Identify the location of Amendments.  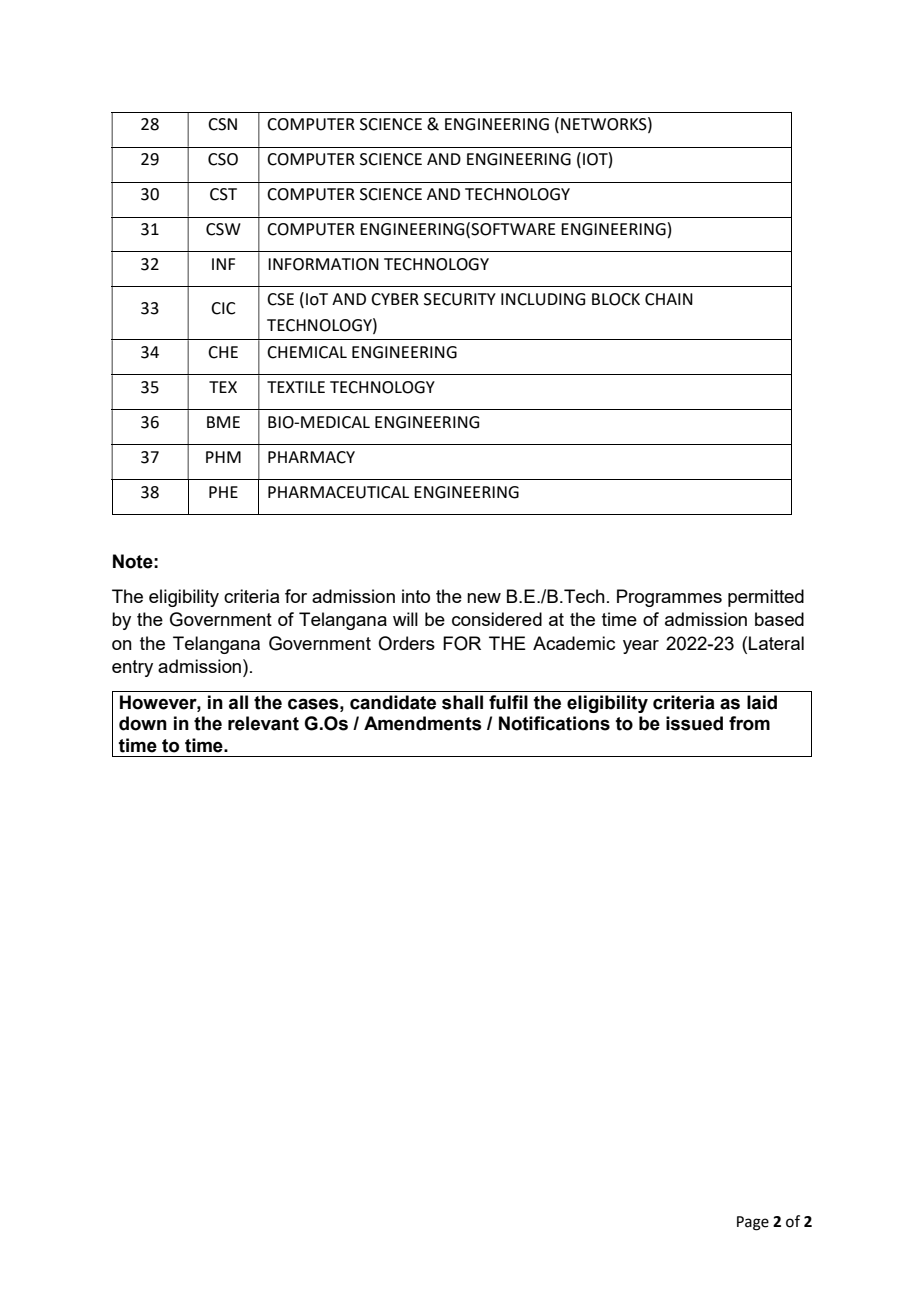
(423, 723).
